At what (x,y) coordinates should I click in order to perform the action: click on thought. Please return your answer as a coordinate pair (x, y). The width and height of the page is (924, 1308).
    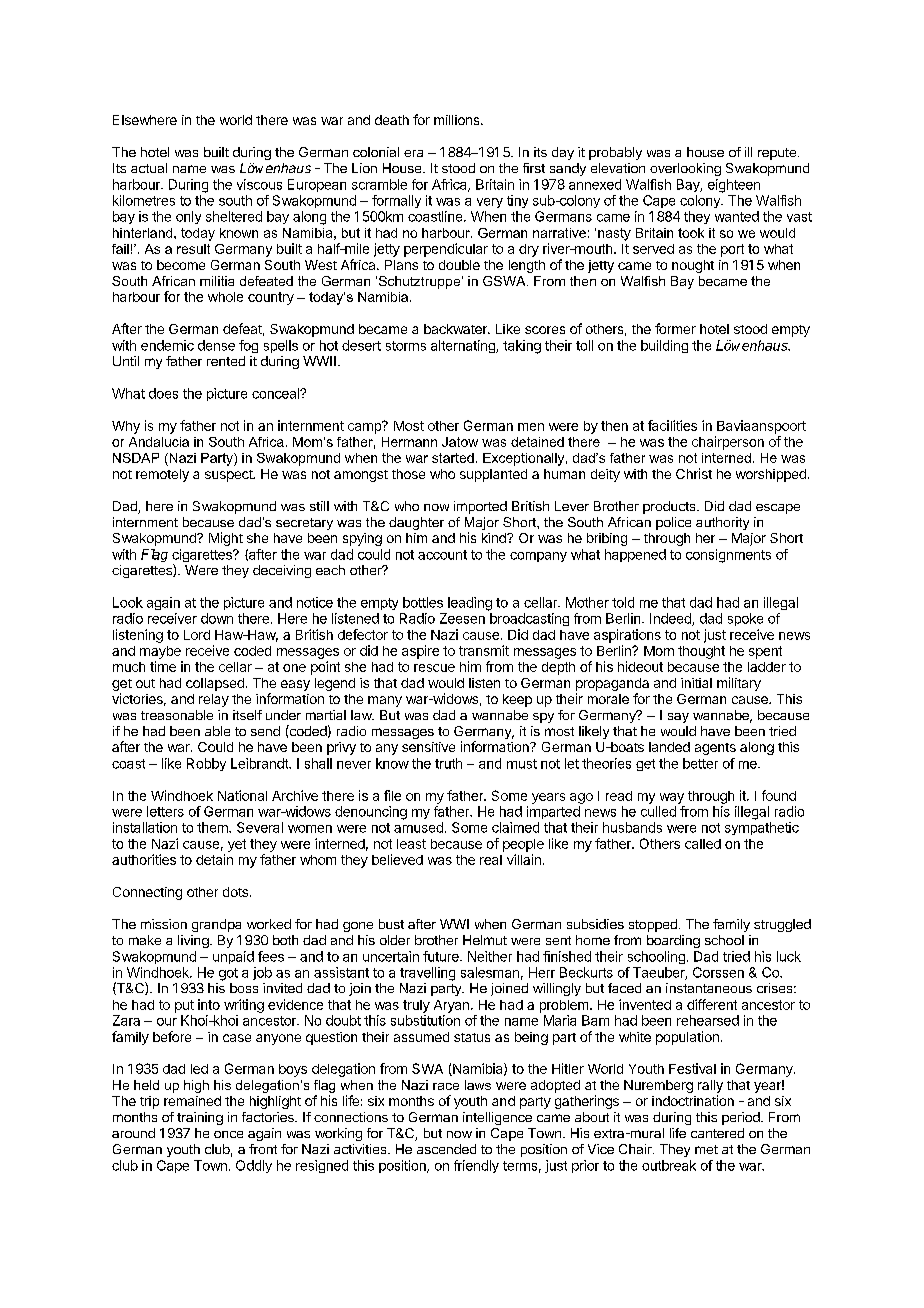
    Looking at the image, I should click on (701, 652).
